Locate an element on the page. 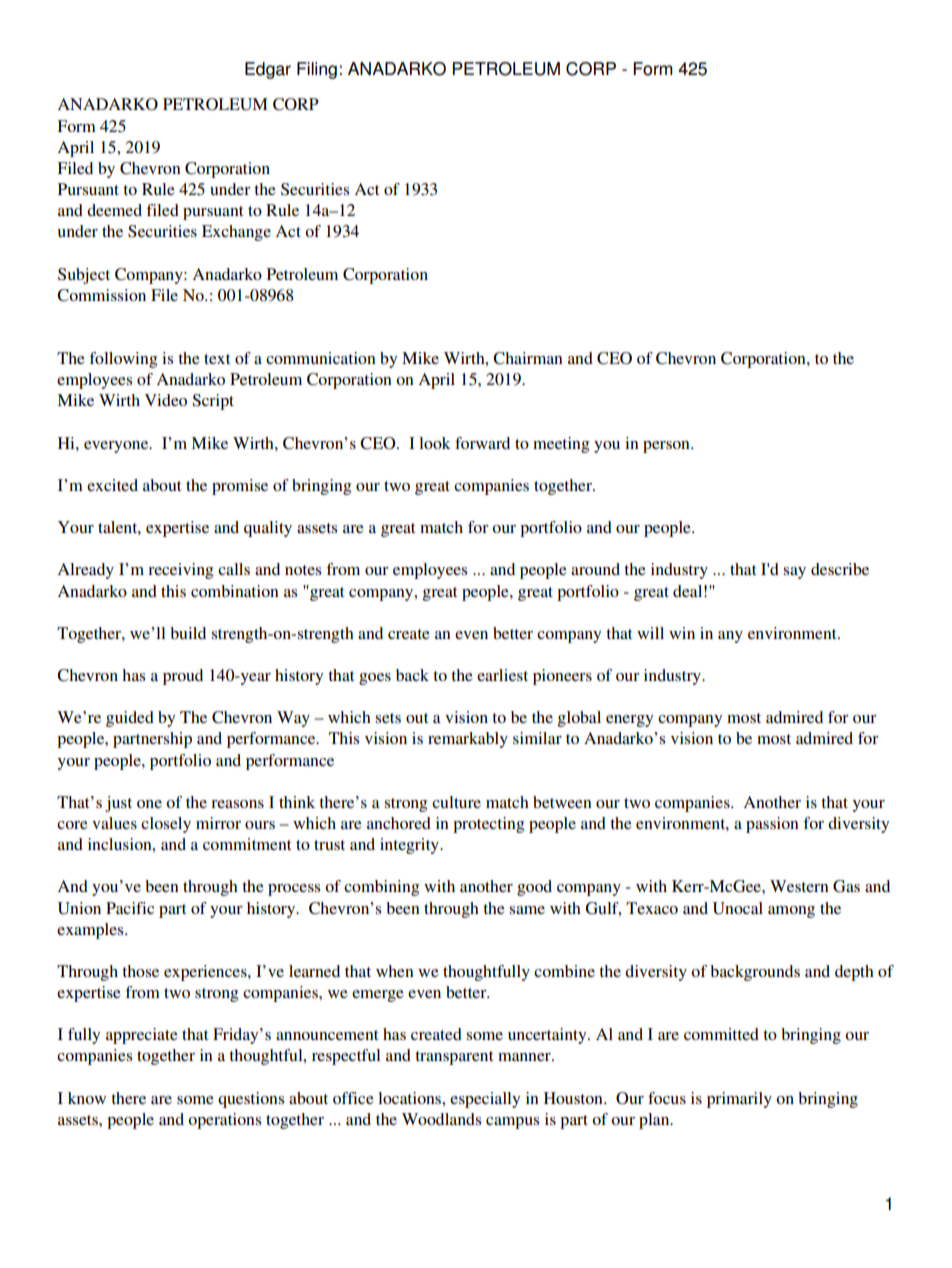 The image size is (952, 1268). Chairman is located at coordinates (528, 358).
